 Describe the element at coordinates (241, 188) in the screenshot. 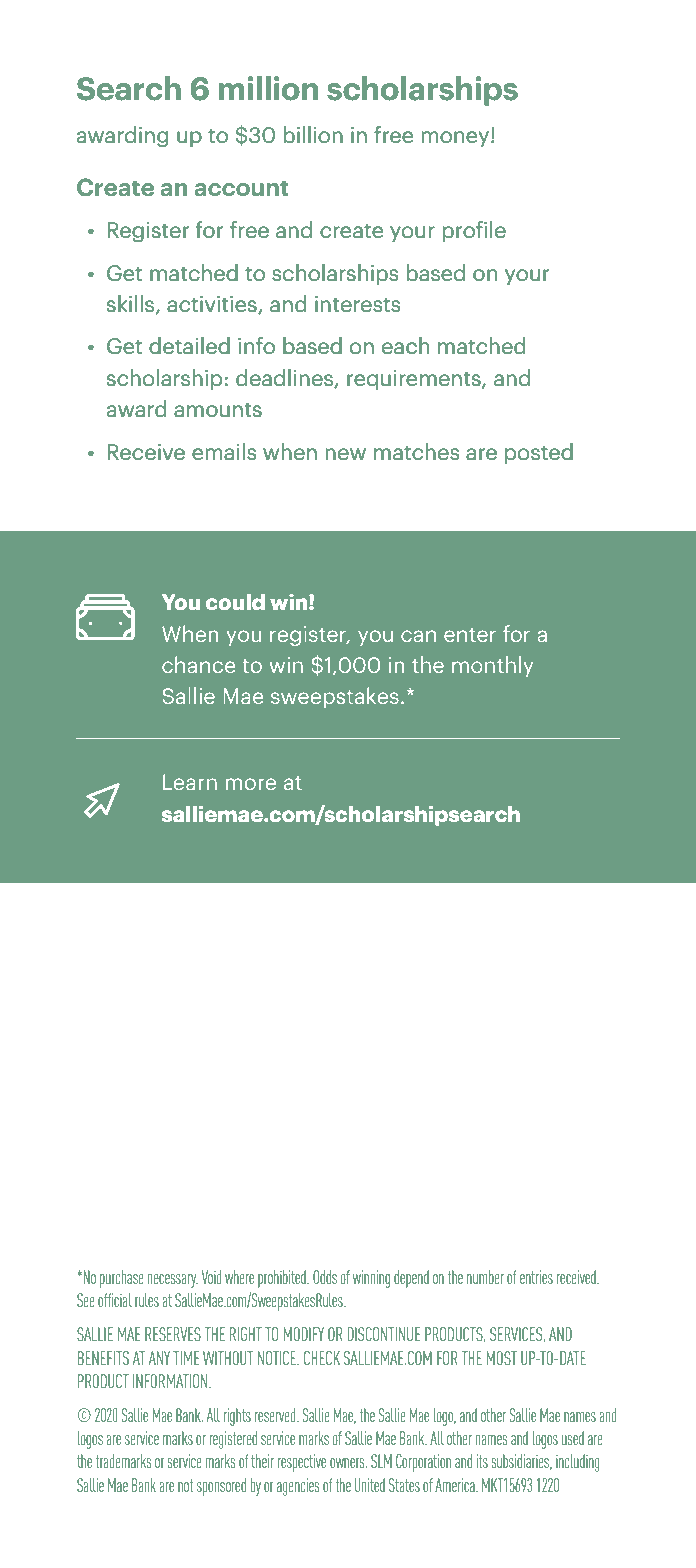

I see `account` at that location.
